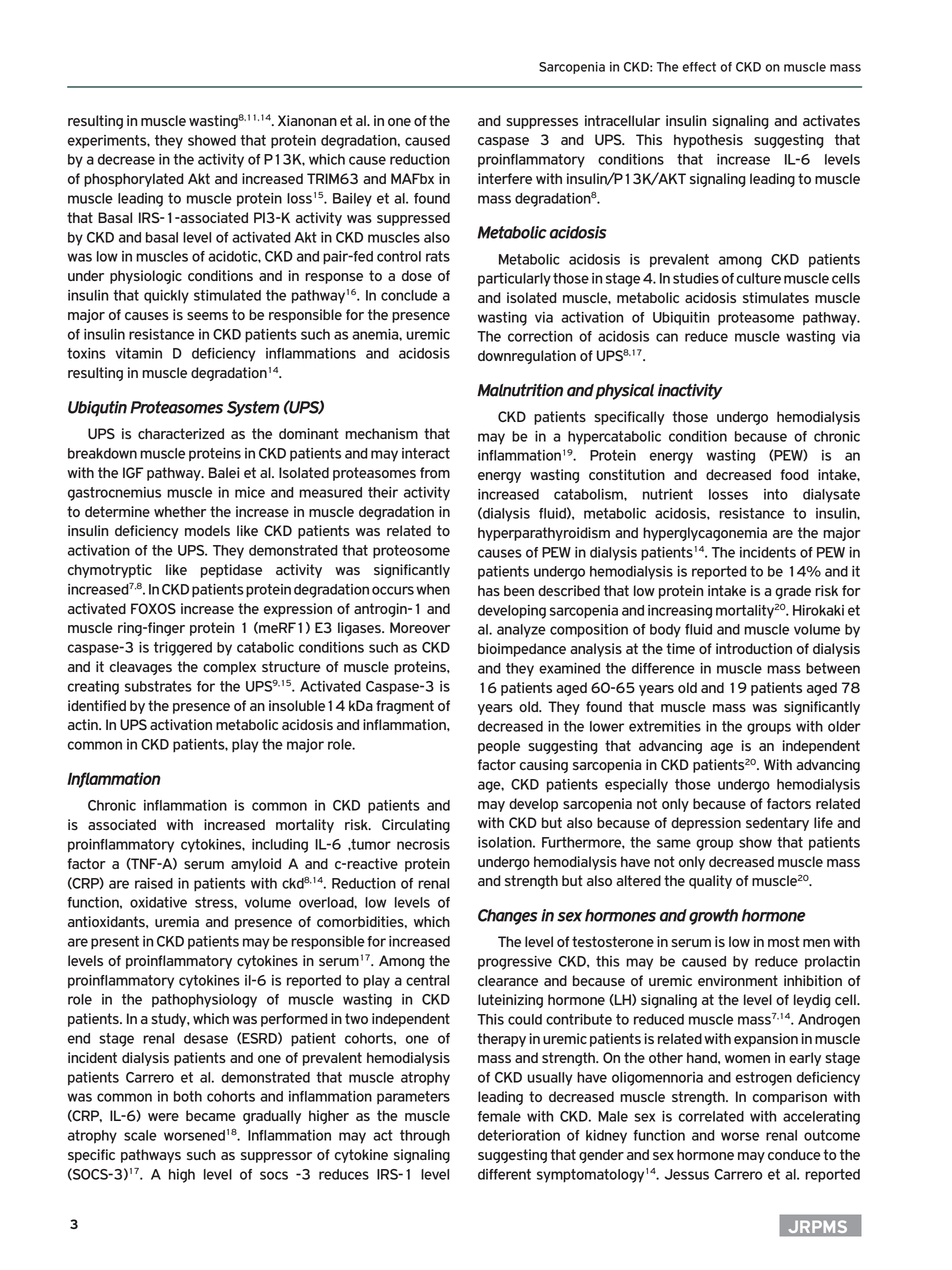 The height and width of the image is (1270, 952). What do you see at coordinates (134, 180) in the image?
I see `phosphorylated` at bounding box center [134, 180].
